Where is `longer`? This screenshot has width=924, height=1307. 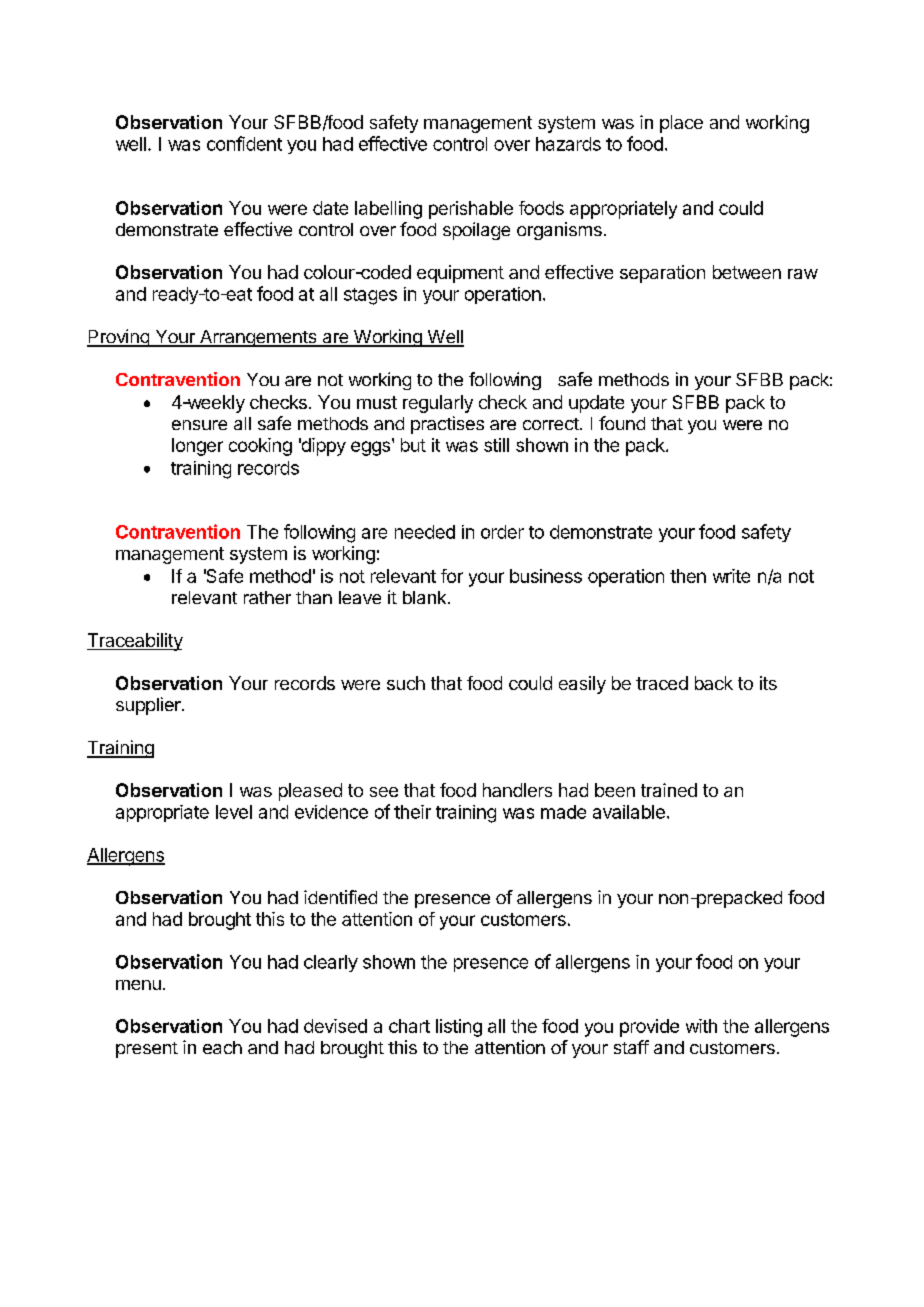 longer is located at coordinates (197, 447).
